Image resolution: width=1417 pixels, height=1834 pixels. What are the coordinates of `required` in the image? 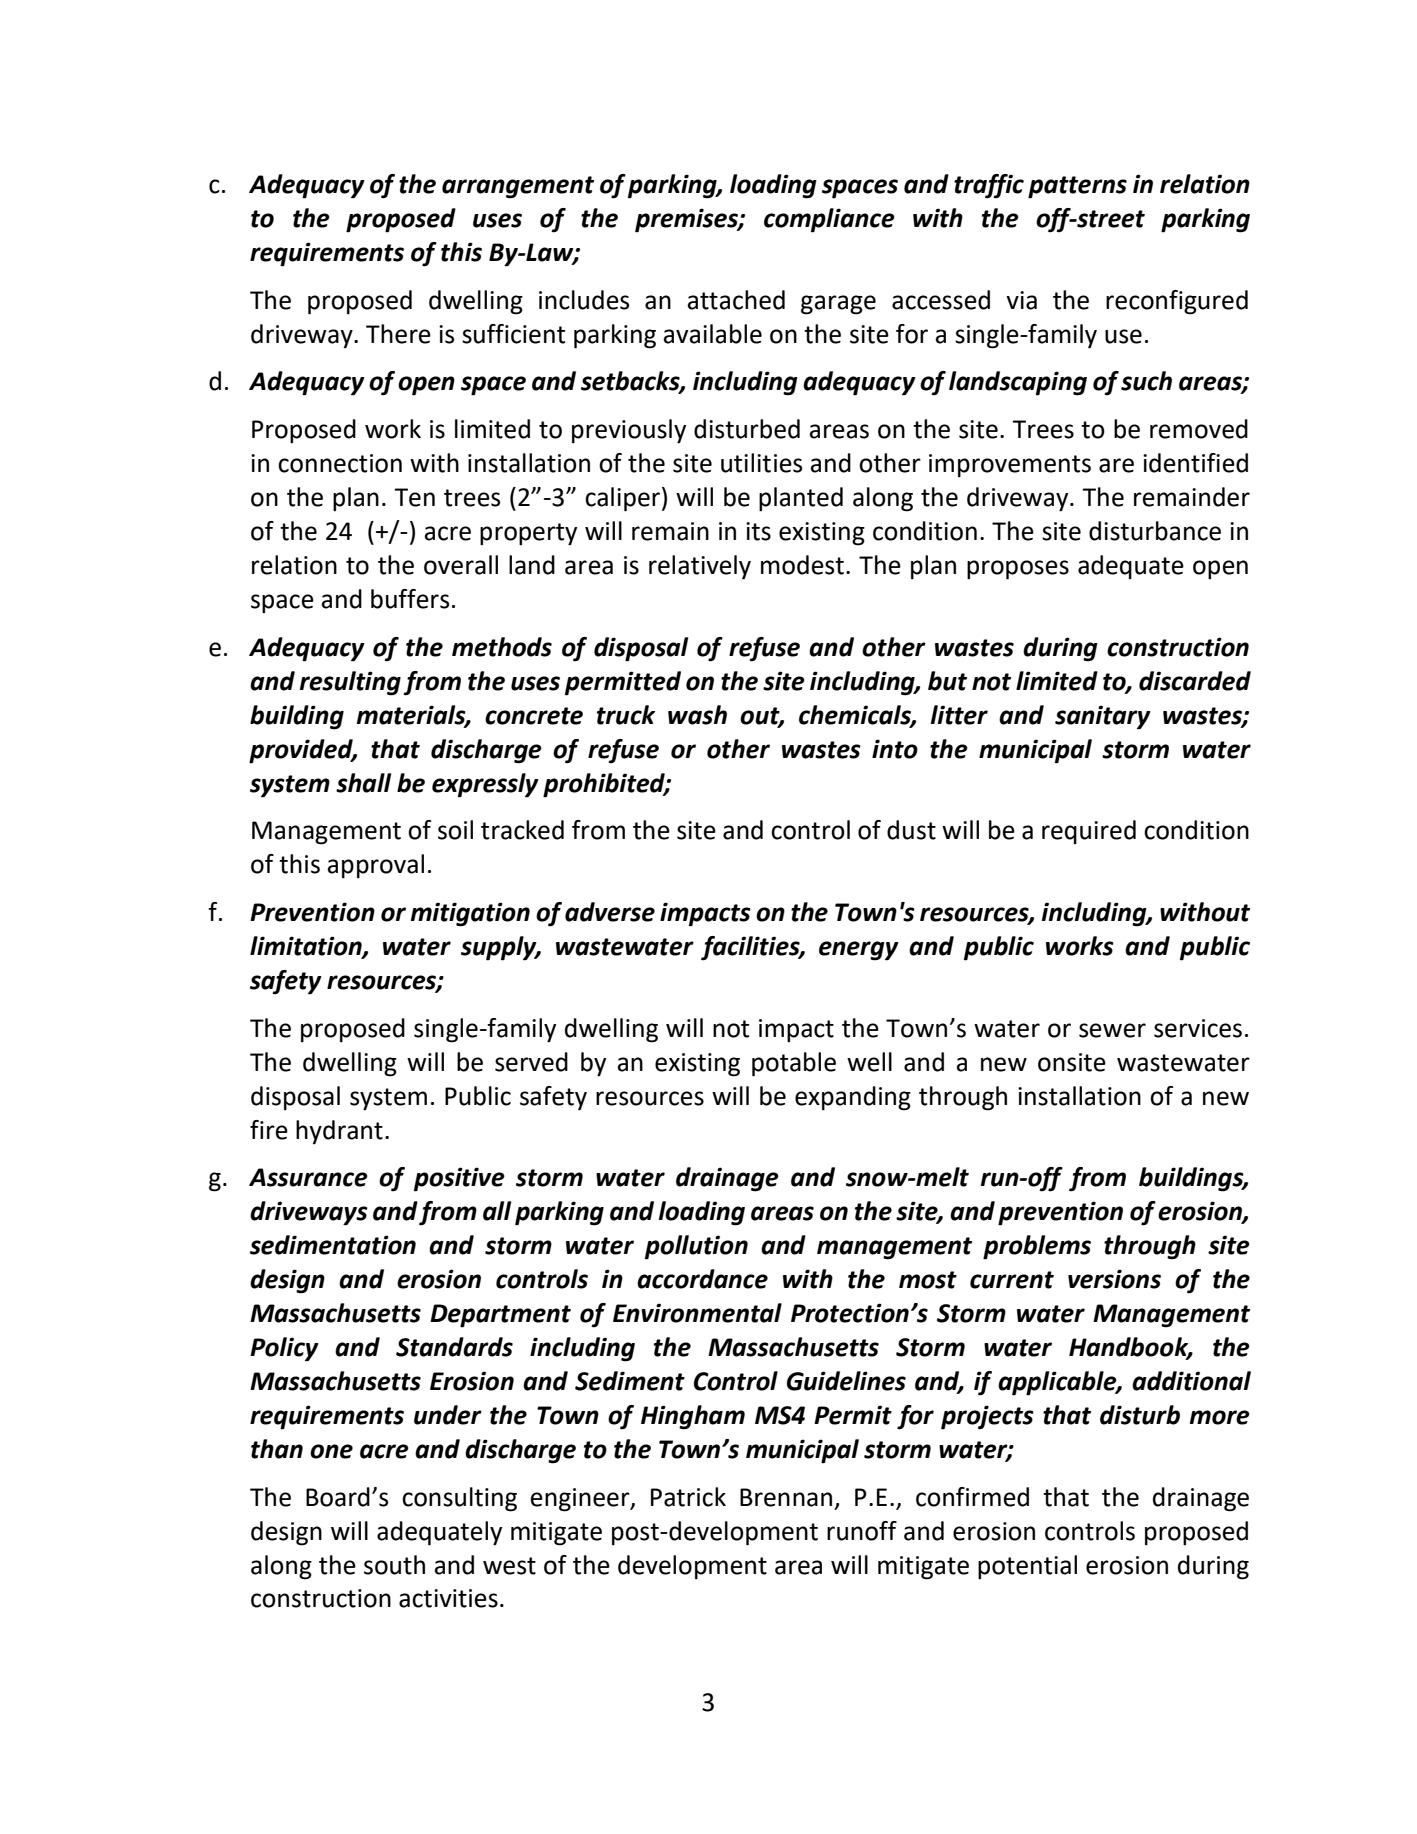 It's located at (1089, 832).
